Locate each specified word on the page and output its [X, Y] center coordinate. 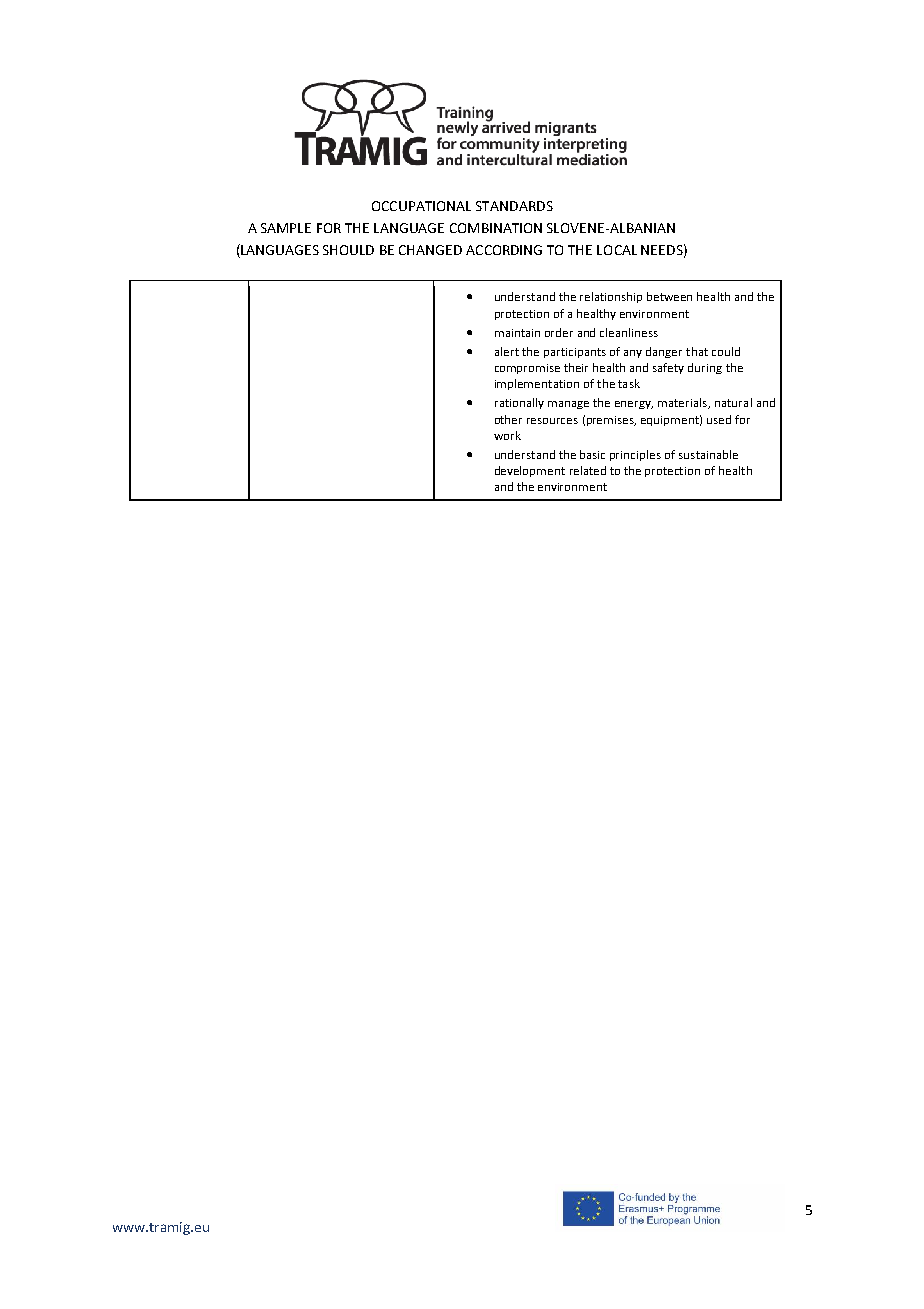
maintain [517, 333]
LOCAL [617, 250]
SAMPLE [286, 228]
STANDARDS [514, 206]
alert [507, 351]
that [697, 351]
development [530, 471]
